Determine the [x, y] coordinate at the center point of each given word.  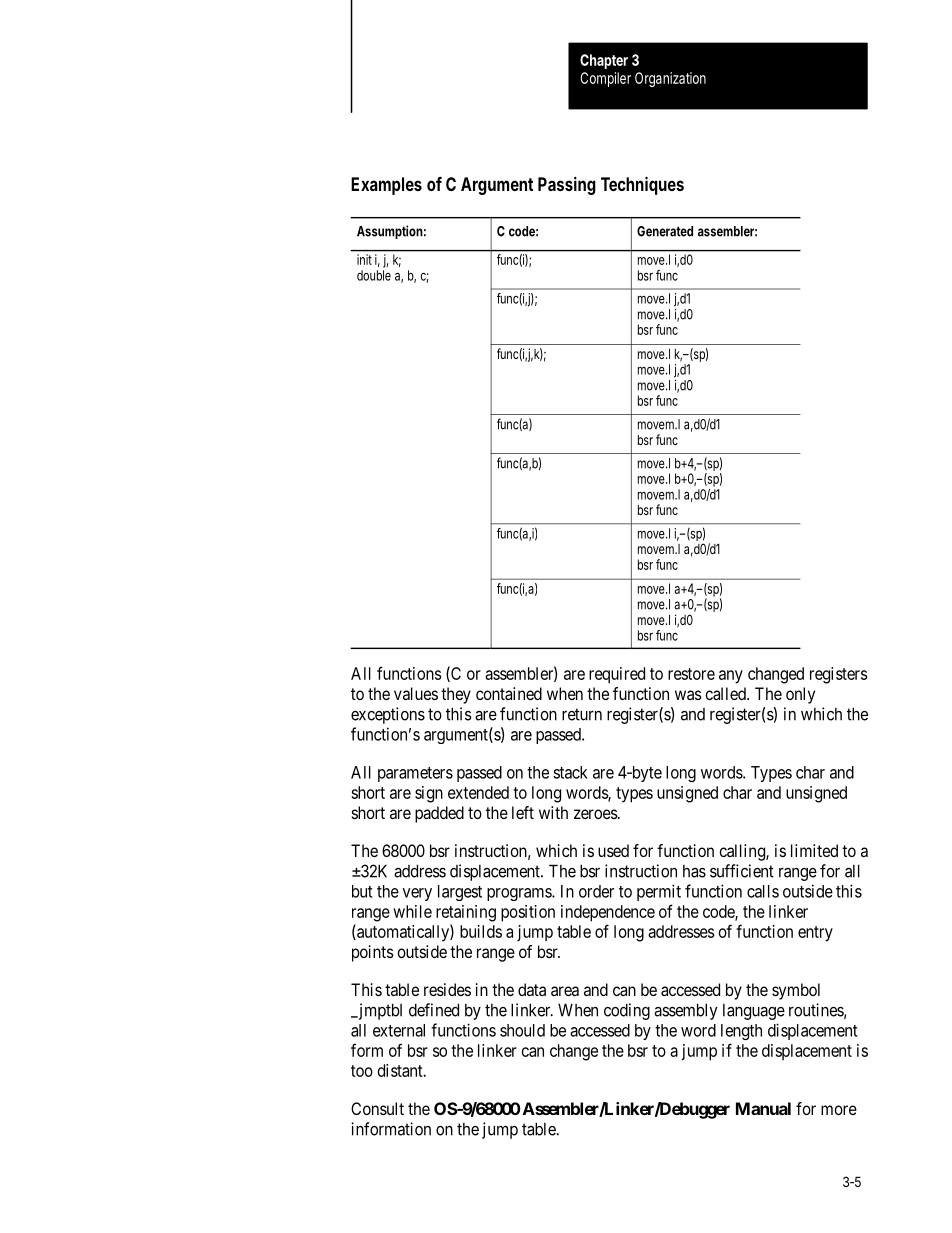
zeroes [596, 814]
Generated [665, 231]
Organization [670, 79]
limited [814, 850]
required [617, 675]
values [416, 693]
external [399, 1030]
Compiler [605, 79]
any [731, 677]
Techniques [642, 185]
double [374, 275]
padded [439, 814]
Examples [386, 186]
